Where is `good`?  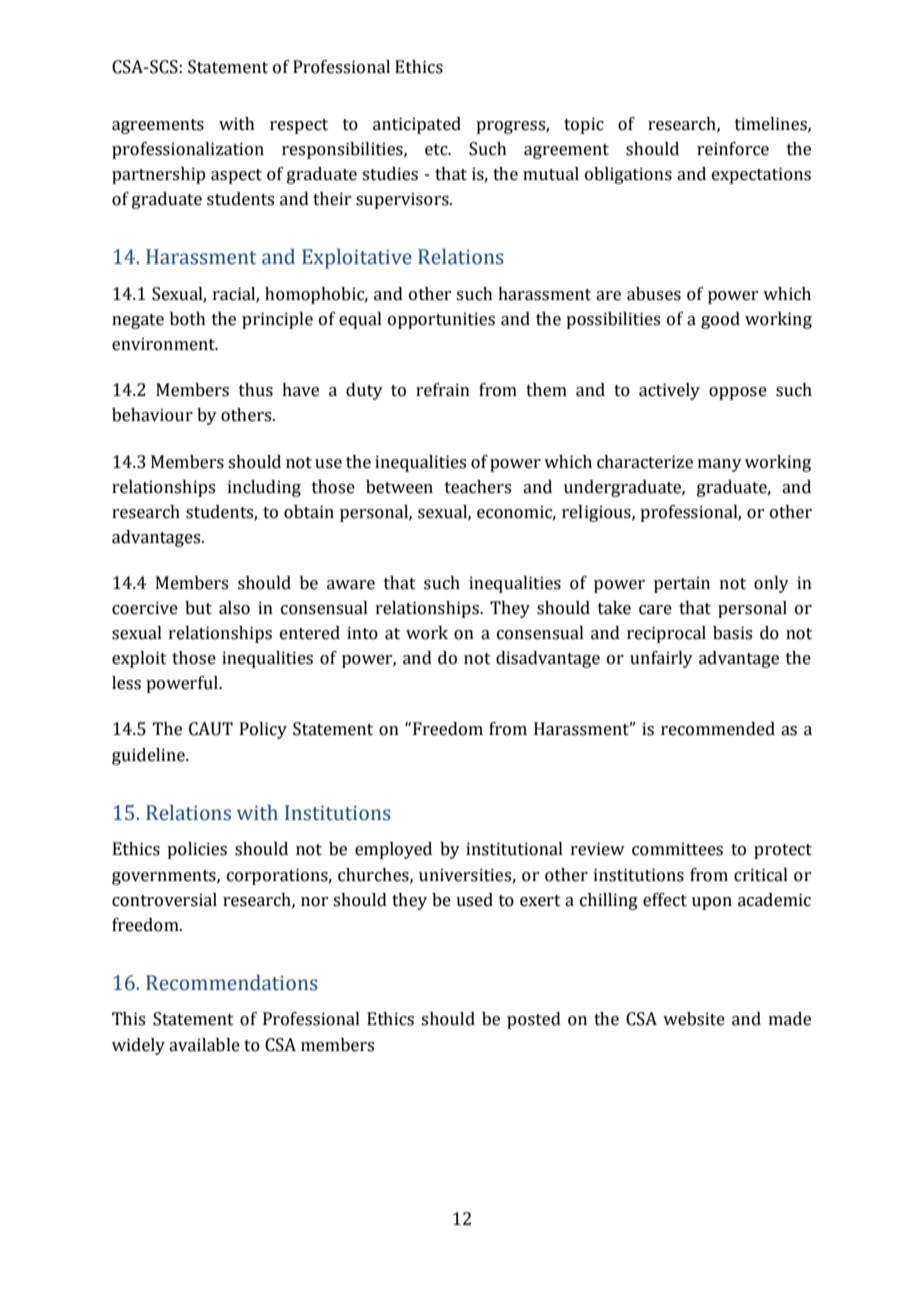 good is located at coordinates (720, 320).
